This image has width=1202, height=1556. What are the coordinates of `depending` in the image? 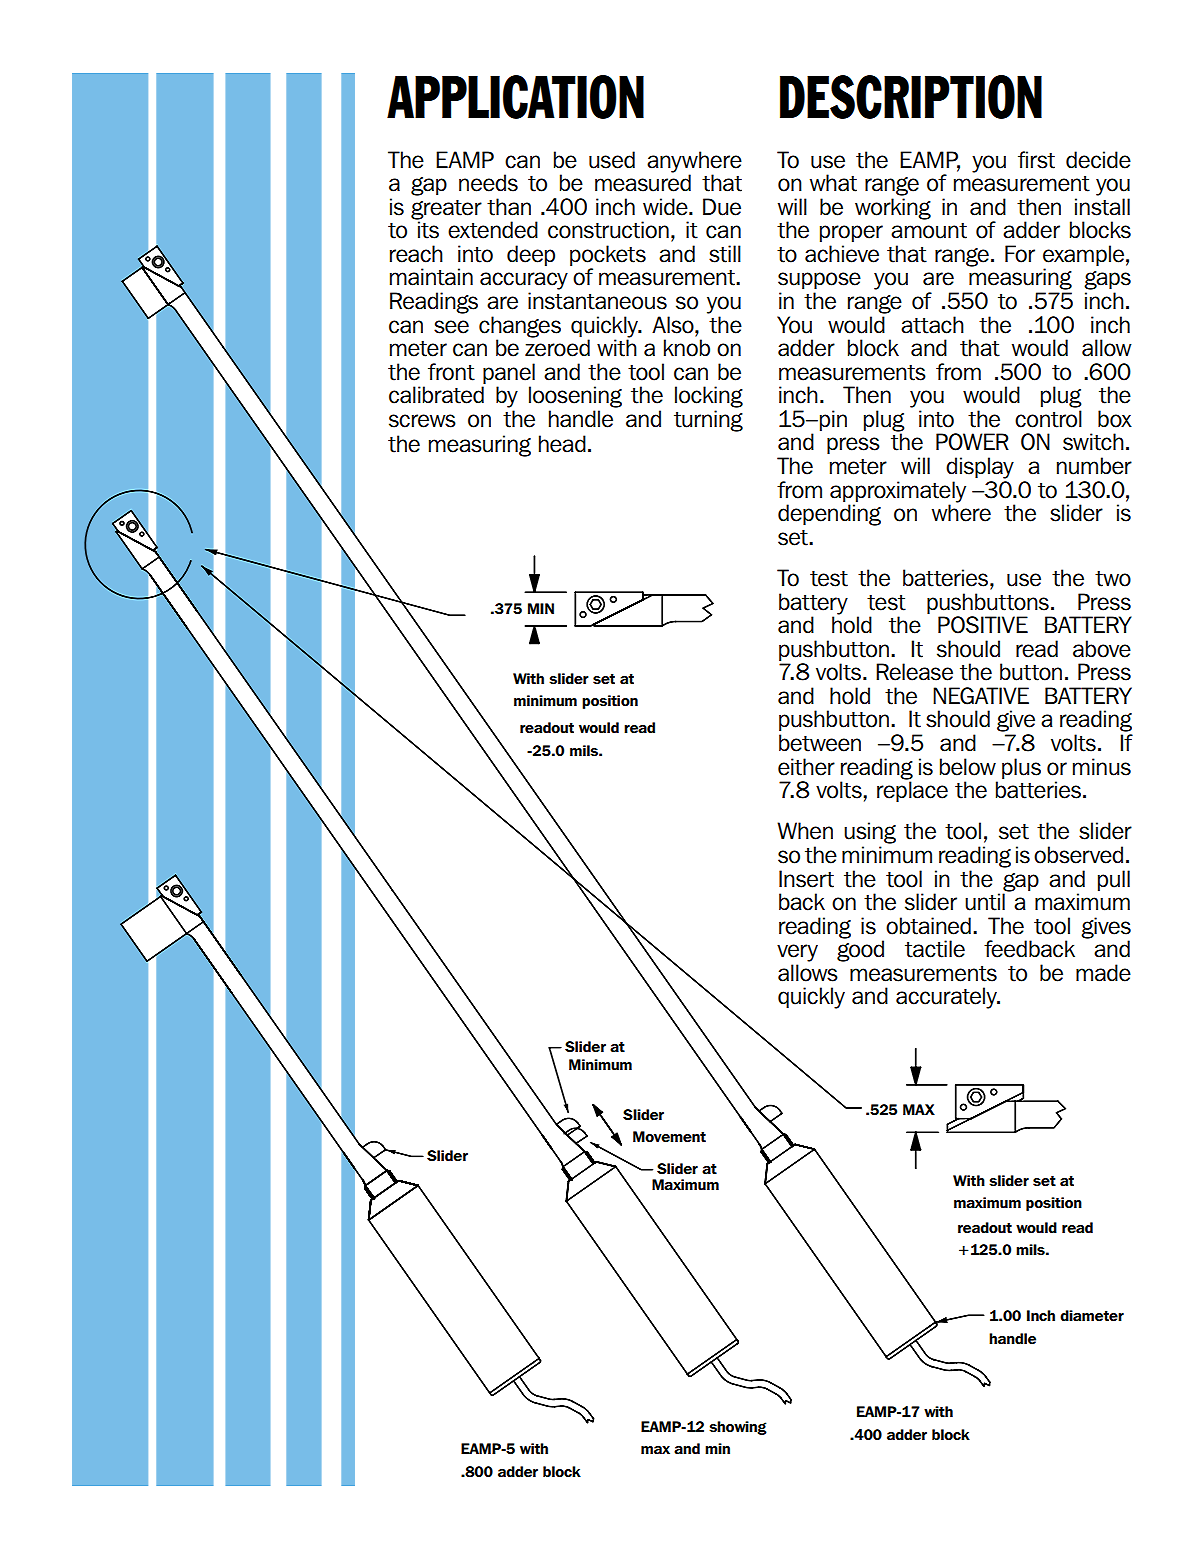 It's located at (829, 514).
